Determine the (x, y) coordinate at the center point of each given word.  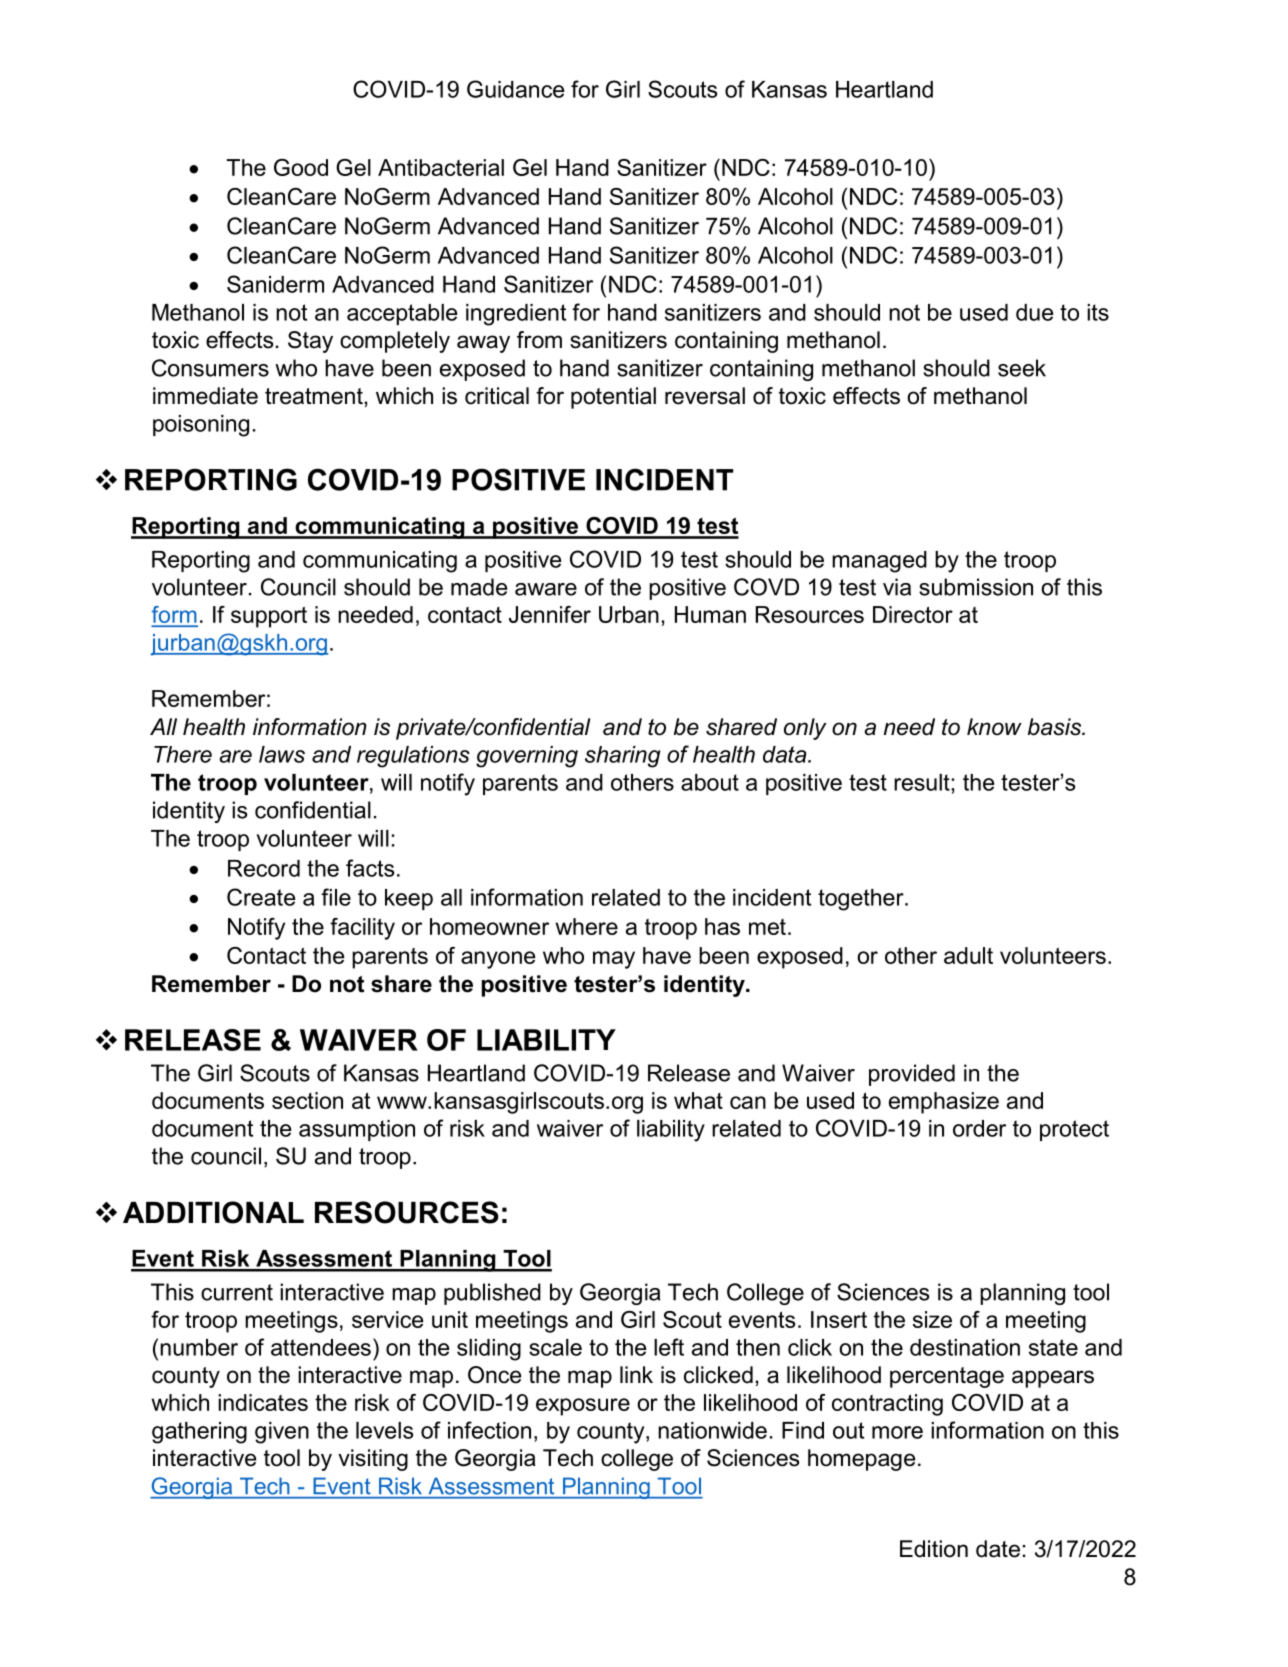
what (698, 1100)
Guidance (516, 89)
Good (301, 167)
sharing (622, 757)
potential (613, 398)
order (979, 1128)
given (282, 1433)
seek (1022, 368)
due (1035, 312)
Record (264, 868)
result (922, 782)
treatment (314, 396)
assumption (357, 1130)
